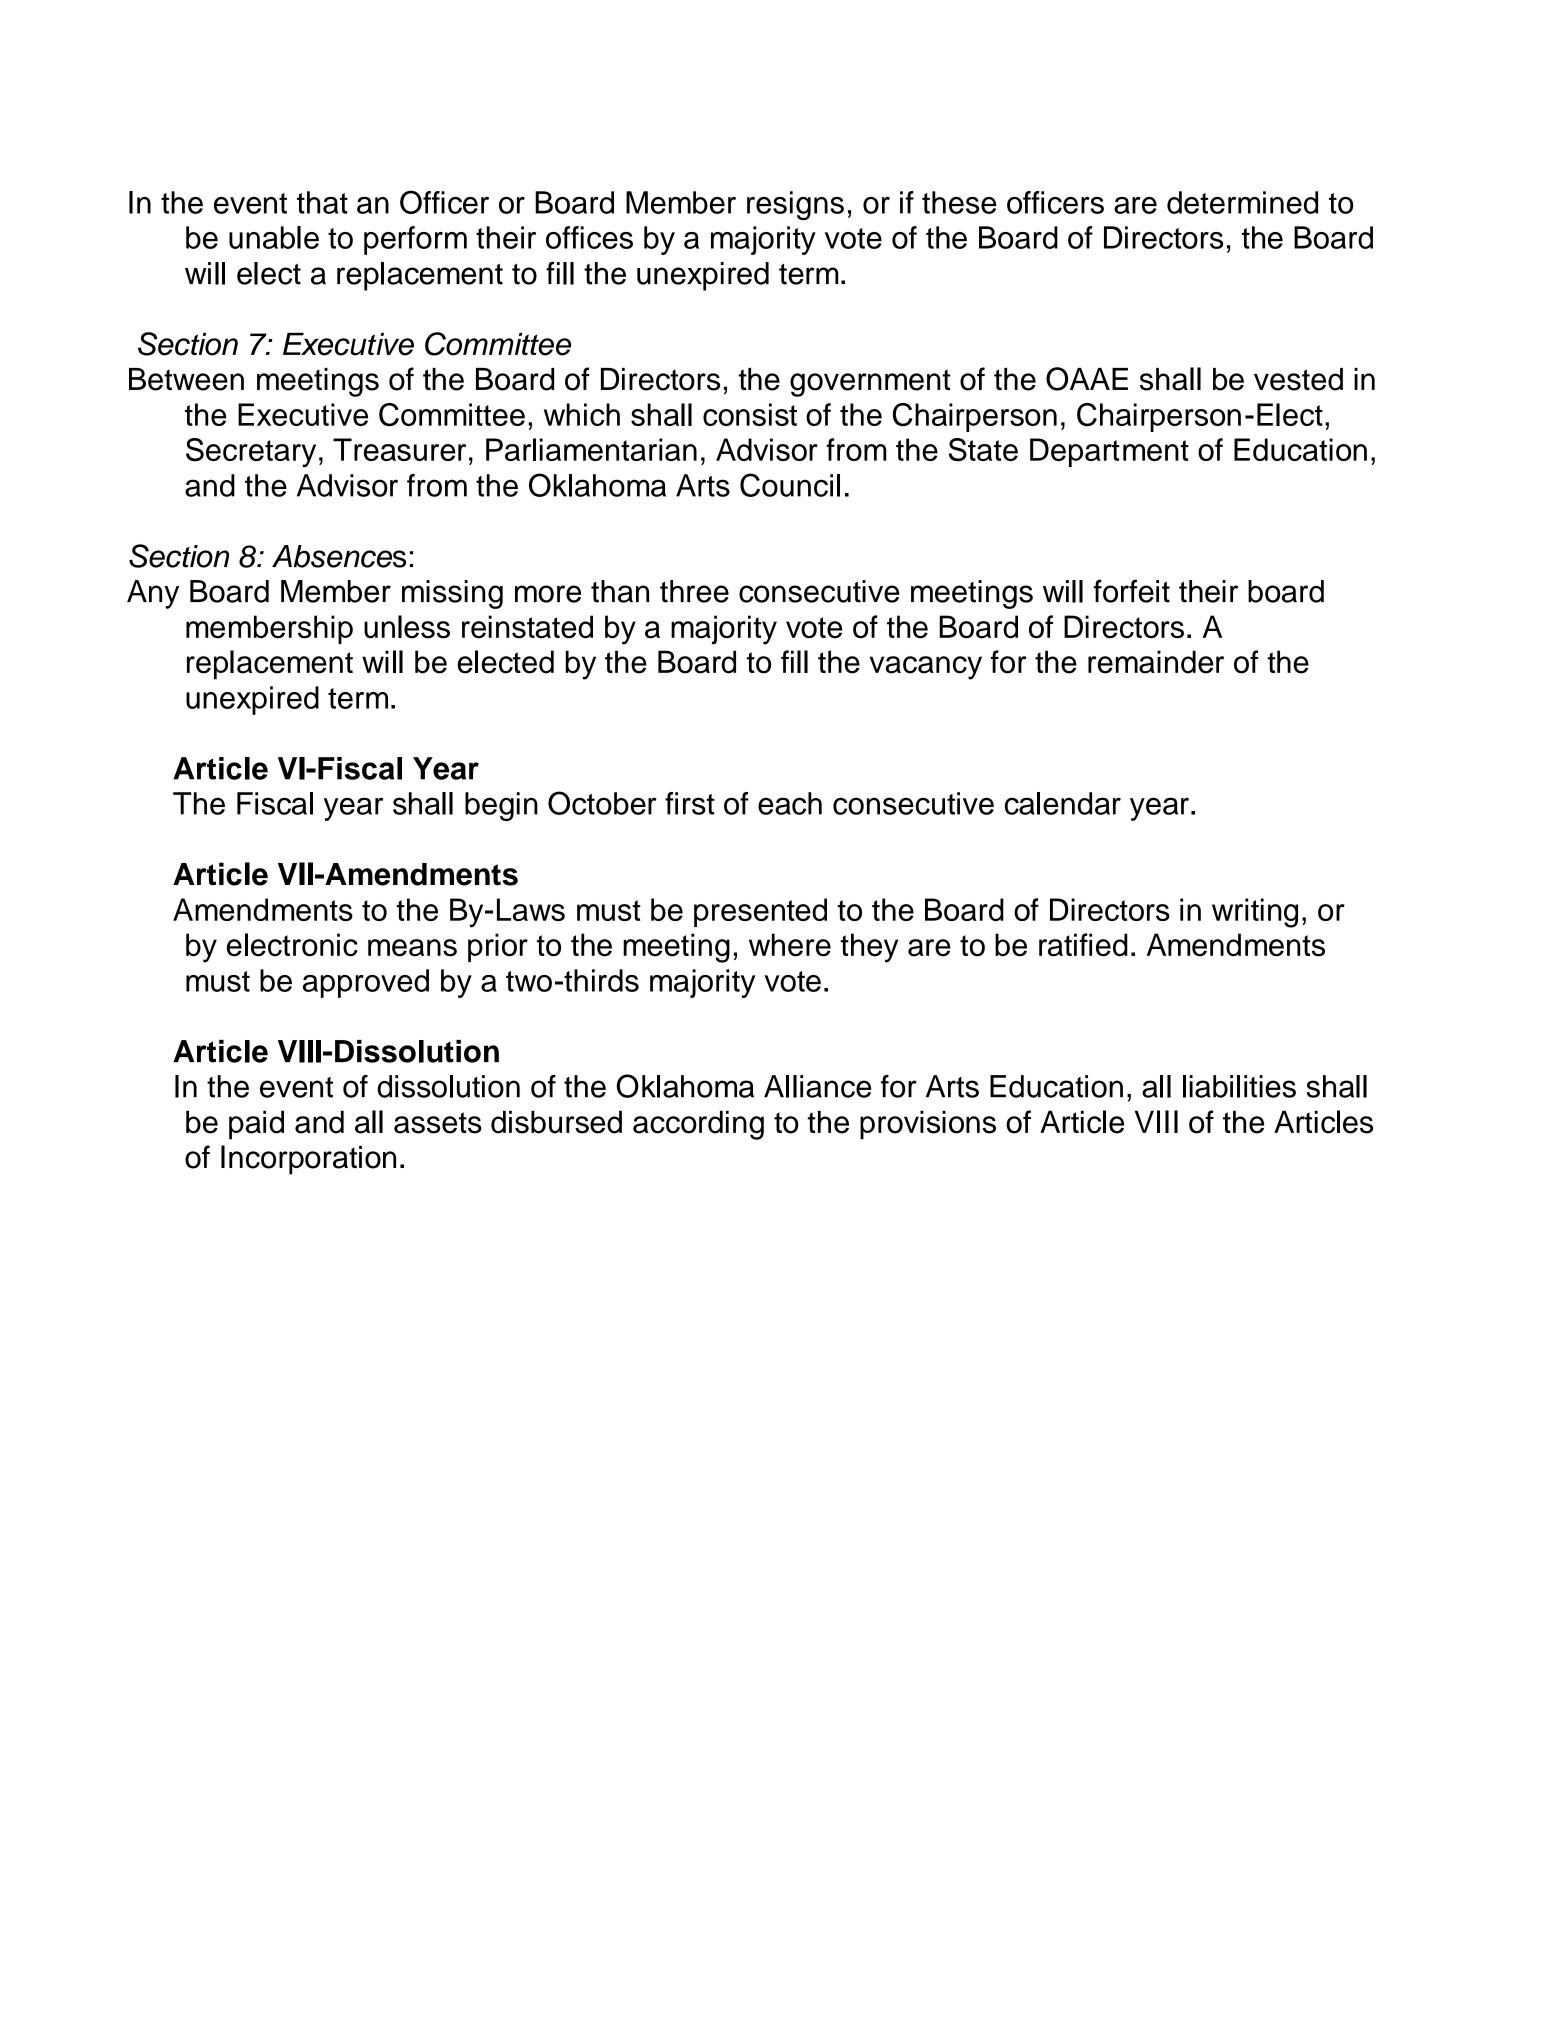 The image size is (1568, 2029). I want to click on resigns, so click(795, 205).
